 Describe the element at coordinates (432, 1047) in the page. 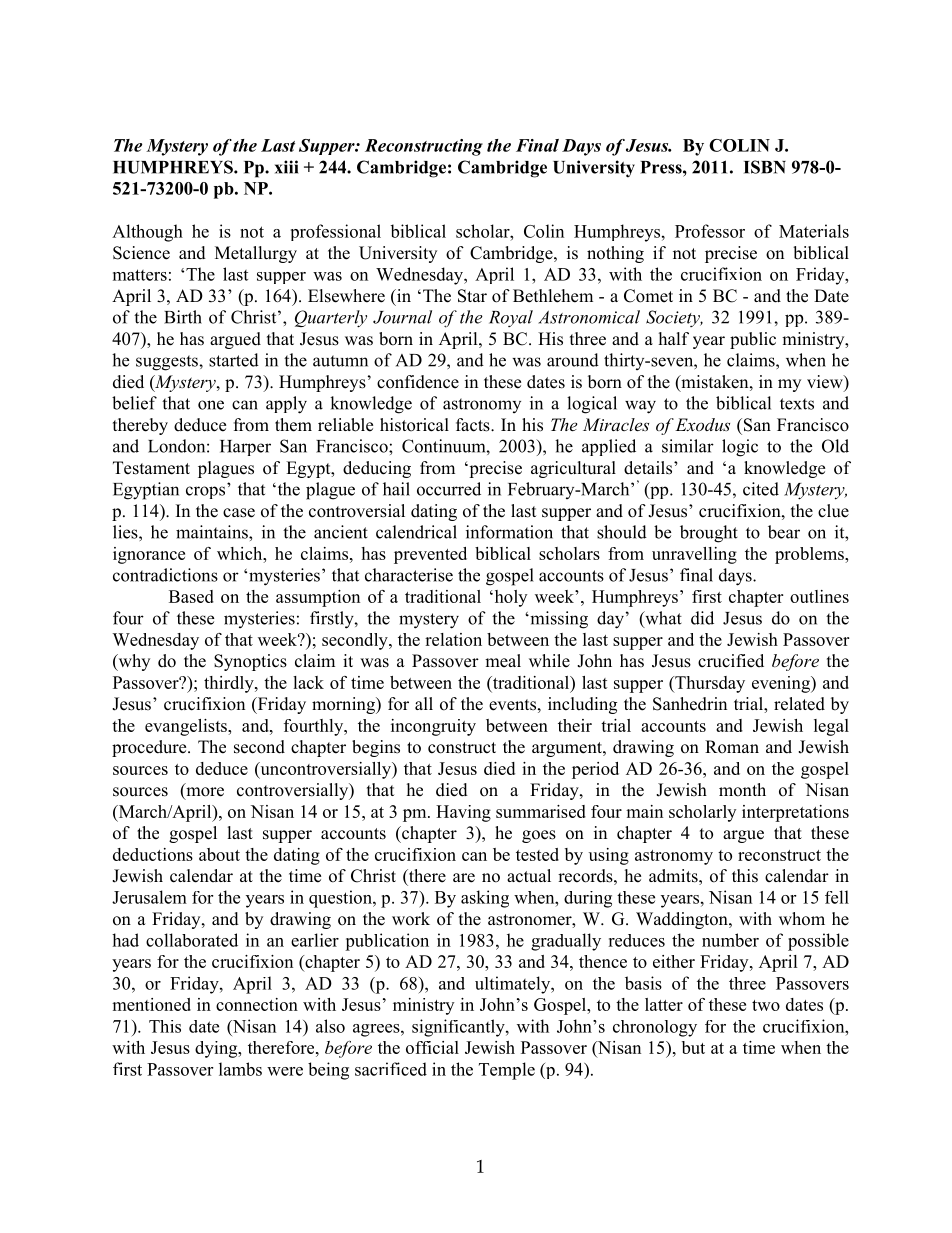

I see `official` at that location.
